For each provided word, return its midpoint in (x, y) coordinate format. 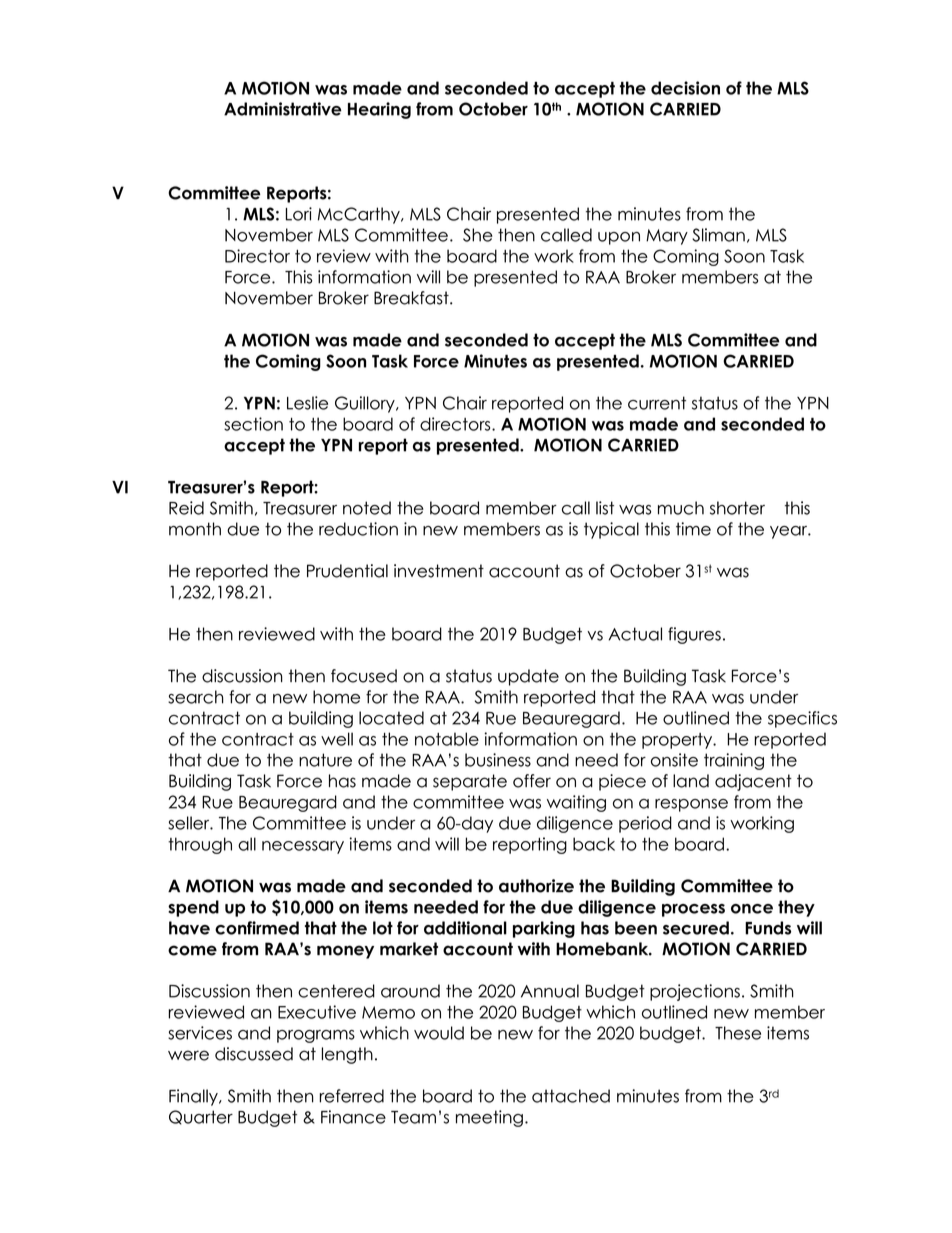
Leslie (307, 403)
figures (694, 635)
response (691, 805)
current (657, 403)
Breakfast (412, 298)
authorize (536, 886)
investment (439, 571)
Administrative (283, 109)
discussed (254, 1054)
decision (685, 88)
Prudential (347, 571)
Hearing (379, 110)
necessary (303, 847)
